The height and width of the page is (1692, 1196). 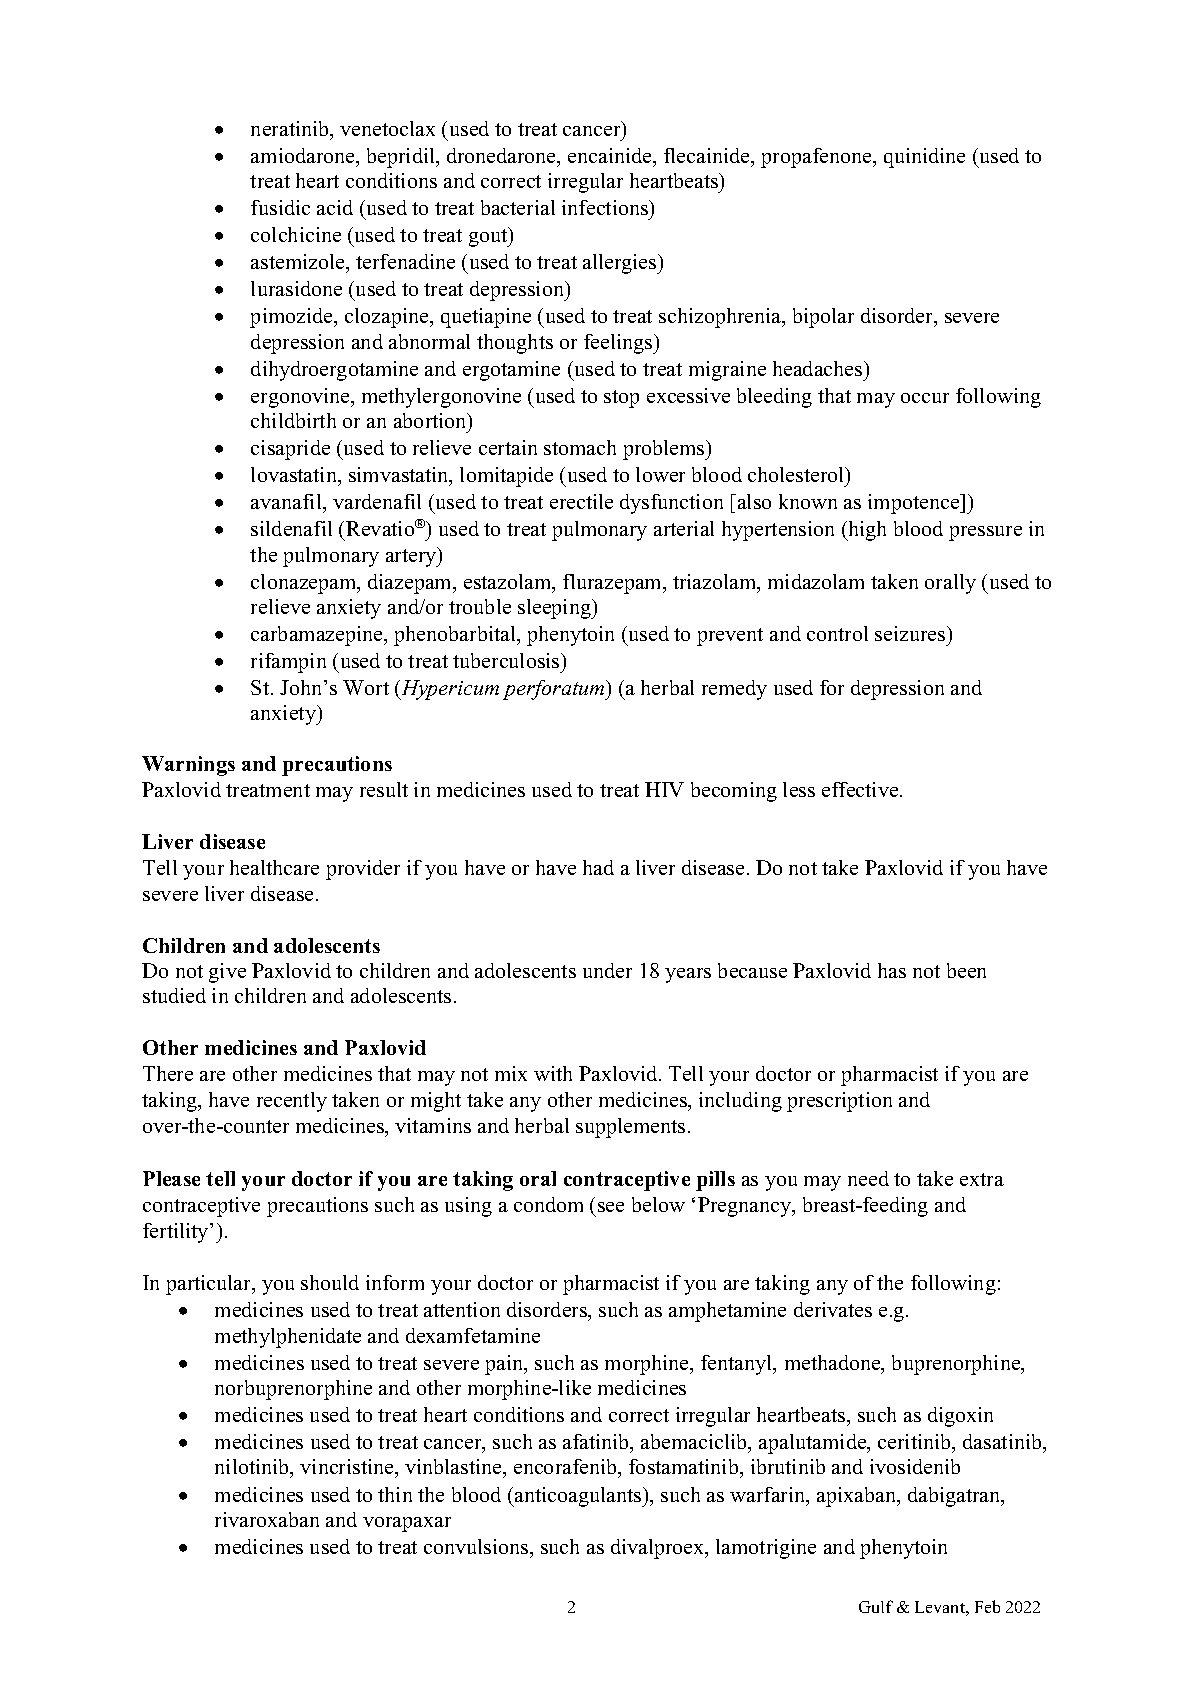 I want to click on erectile, so click(x=581, y=501).
